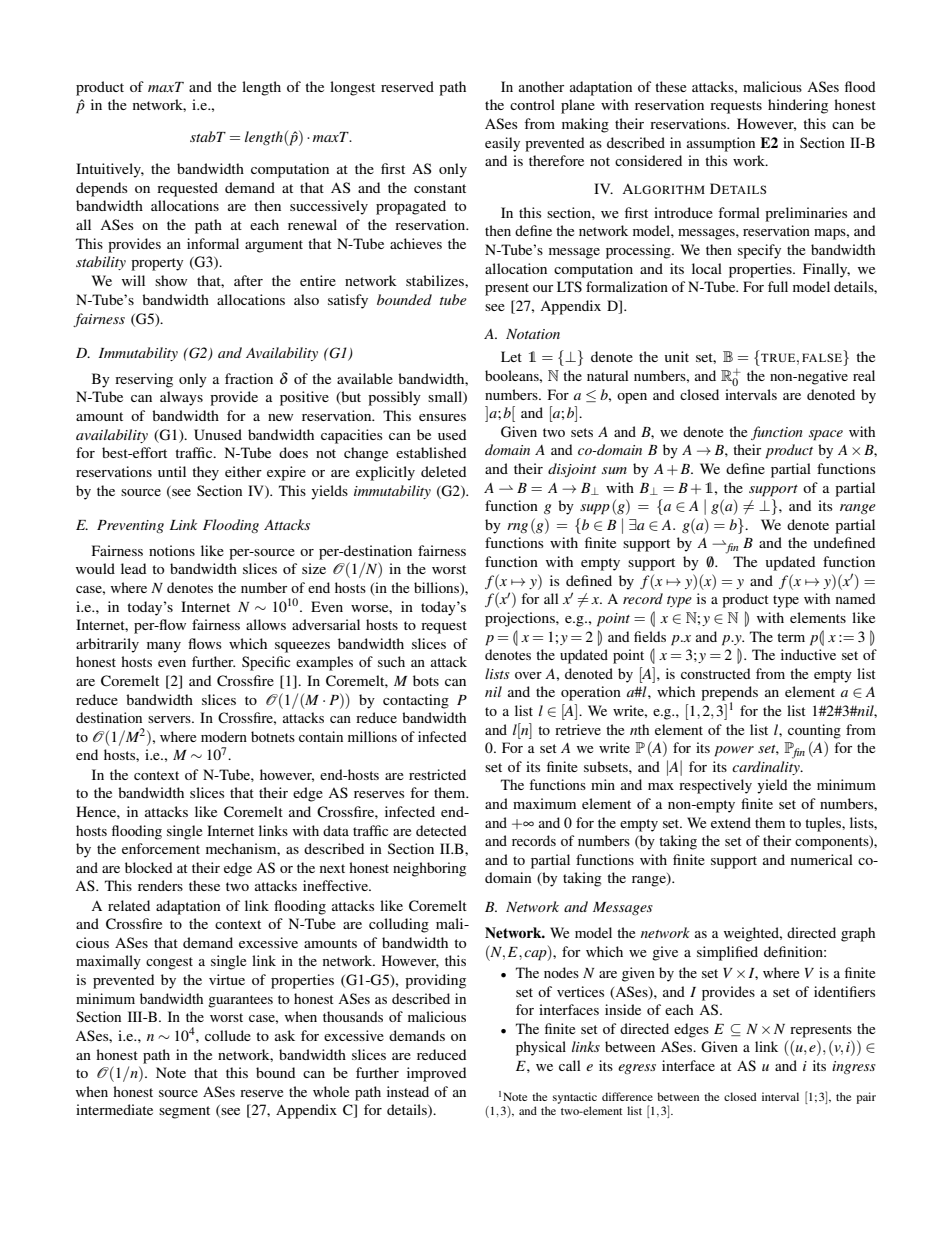 This screenshot has width=952, height=1233. What do you see at coordinates (798, 106) in the screenshot?
I see `hindering` at bounding box center [798, 106].
